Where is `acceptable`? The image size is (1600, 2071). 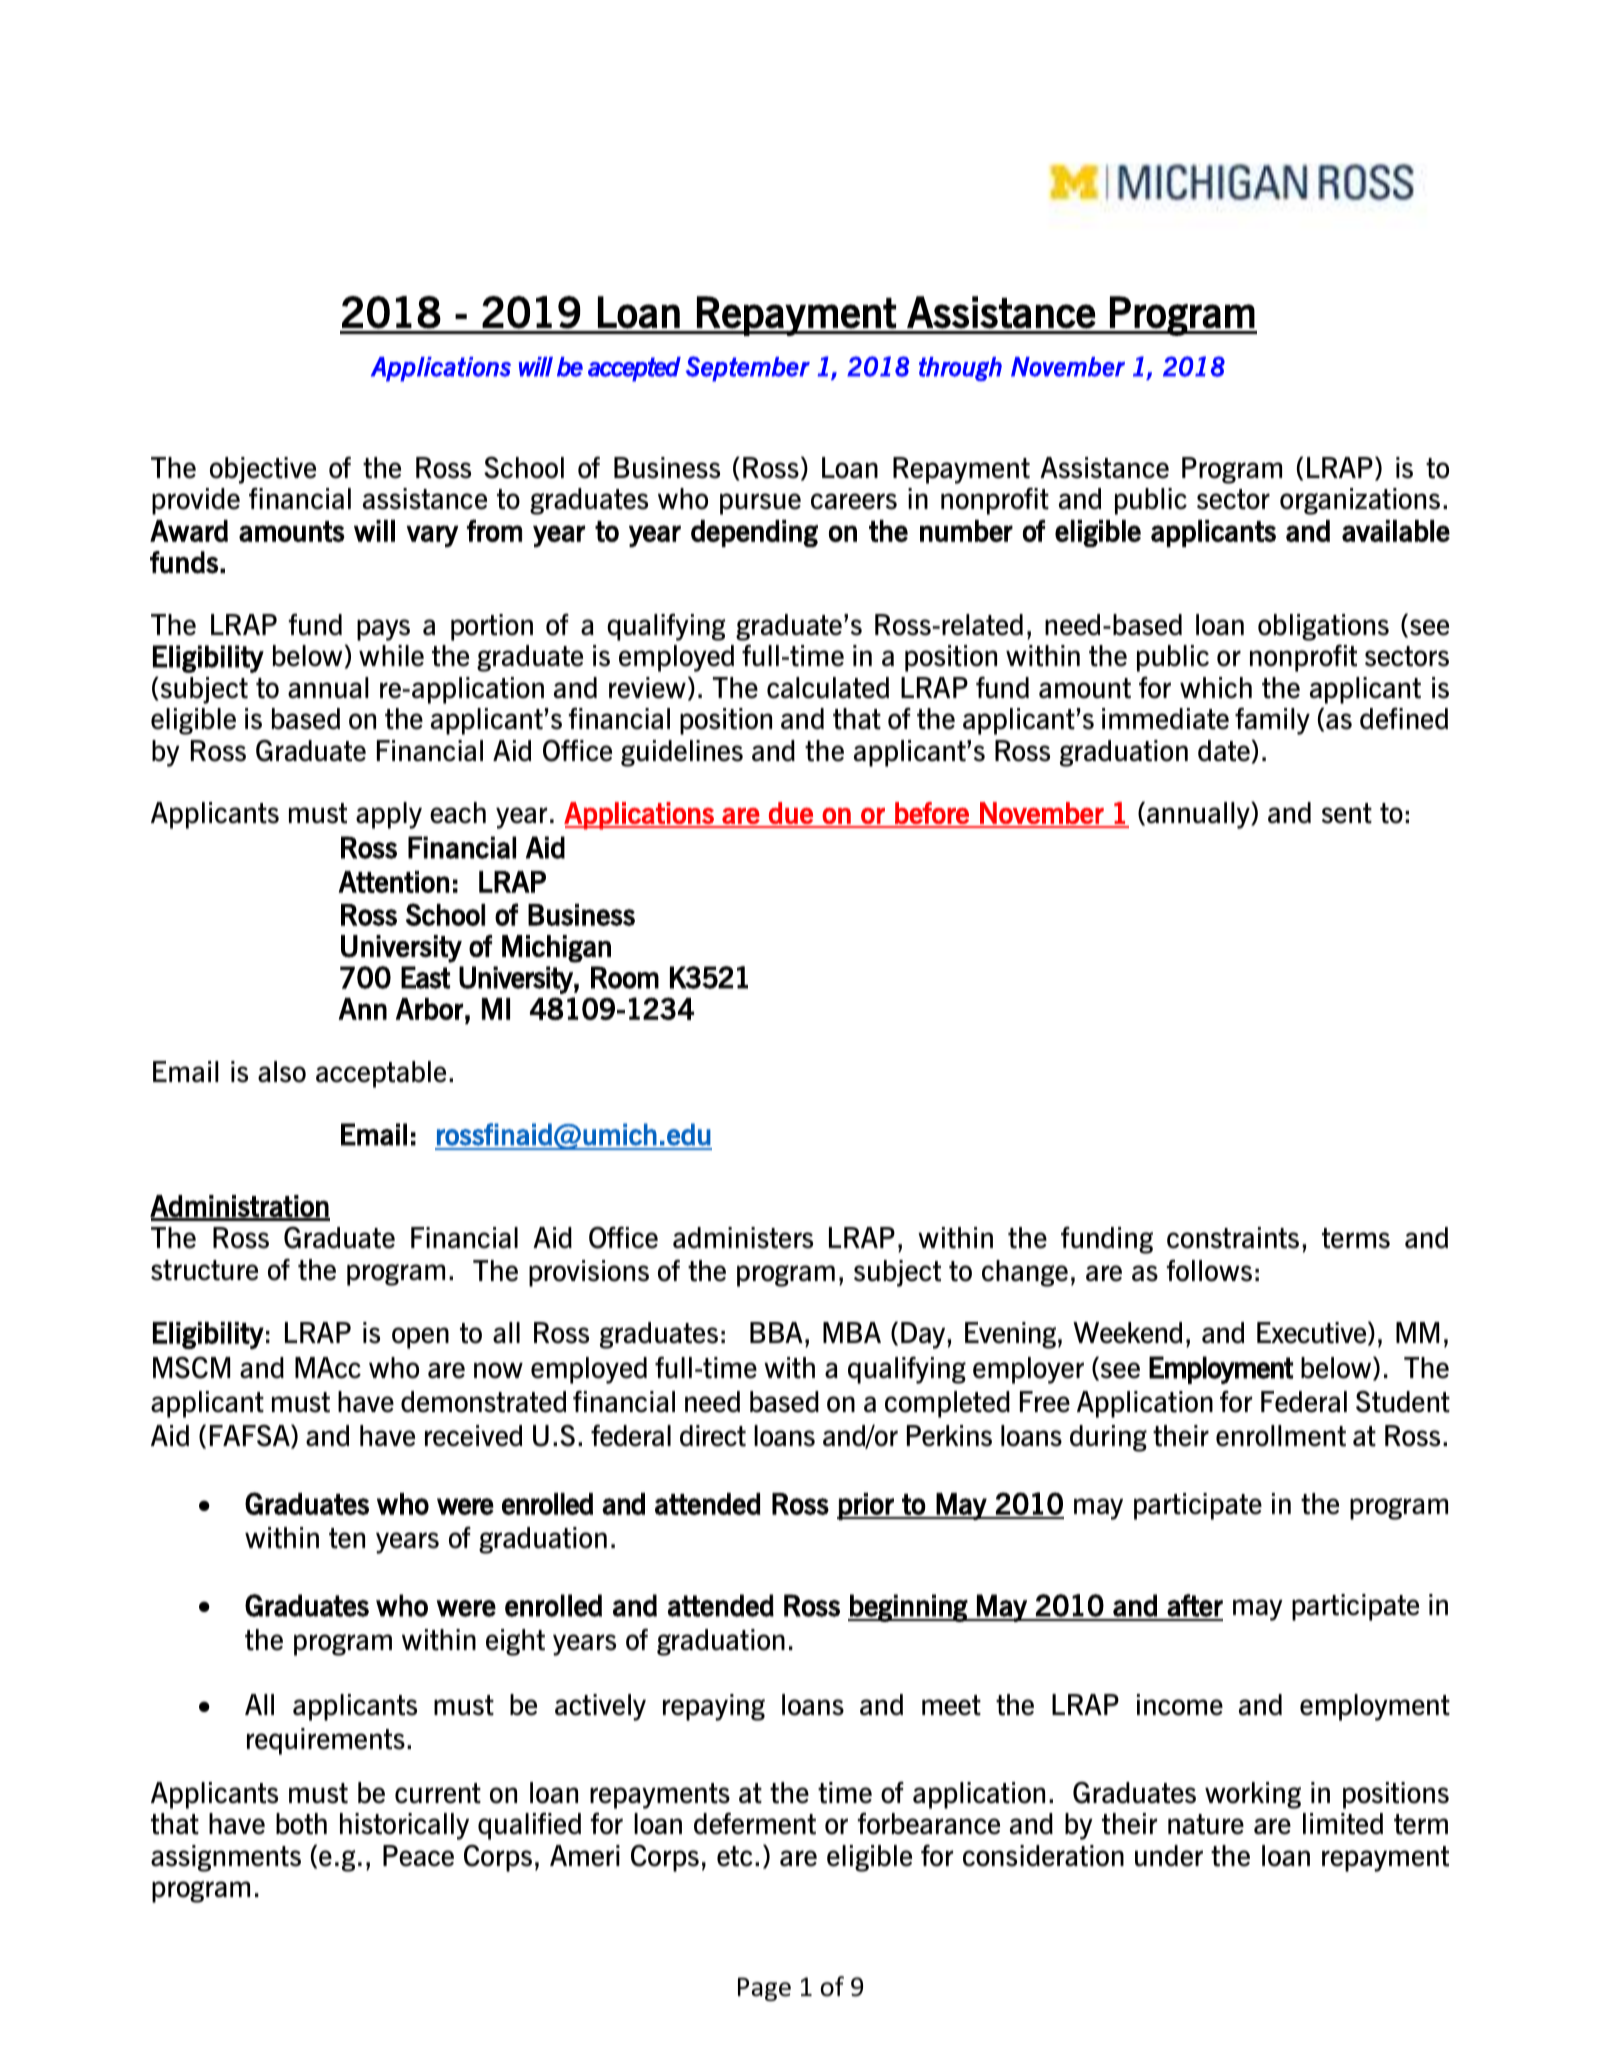
acceptable is located at coordinates (381, 1074).
